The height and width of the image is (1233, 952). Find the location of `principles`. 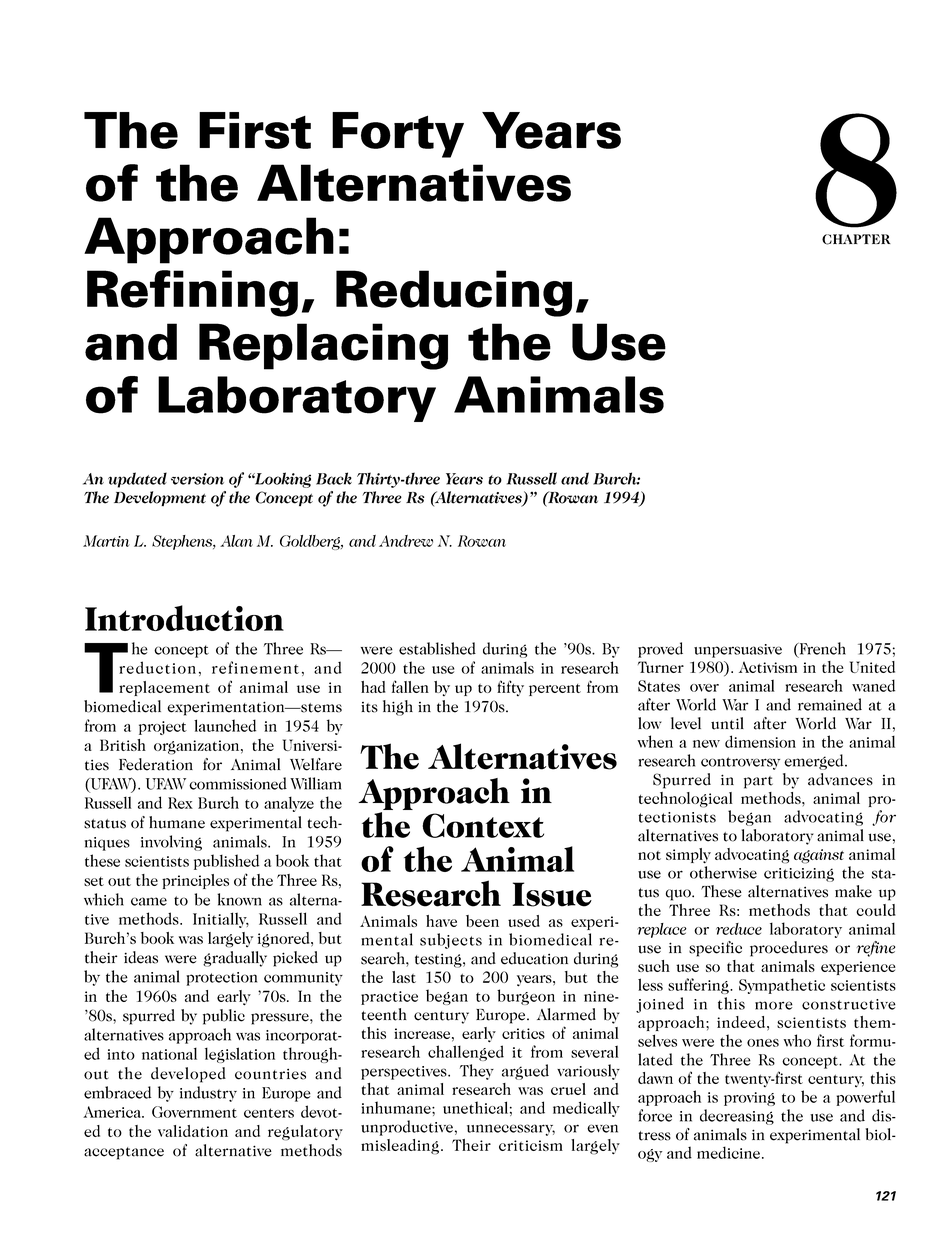

principles is located at coordinates (195, 881).
